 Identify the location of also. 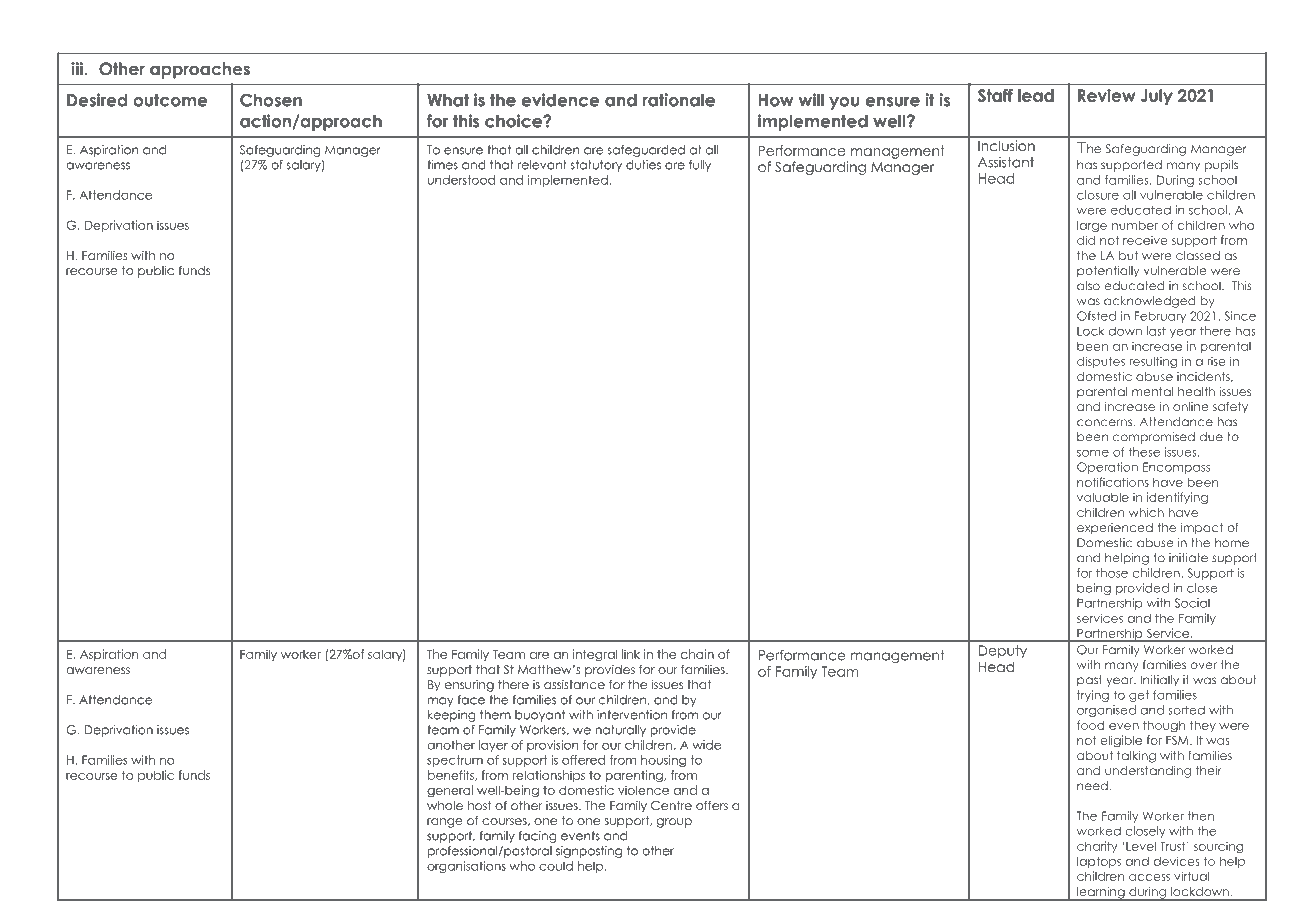
(1088, 286).
